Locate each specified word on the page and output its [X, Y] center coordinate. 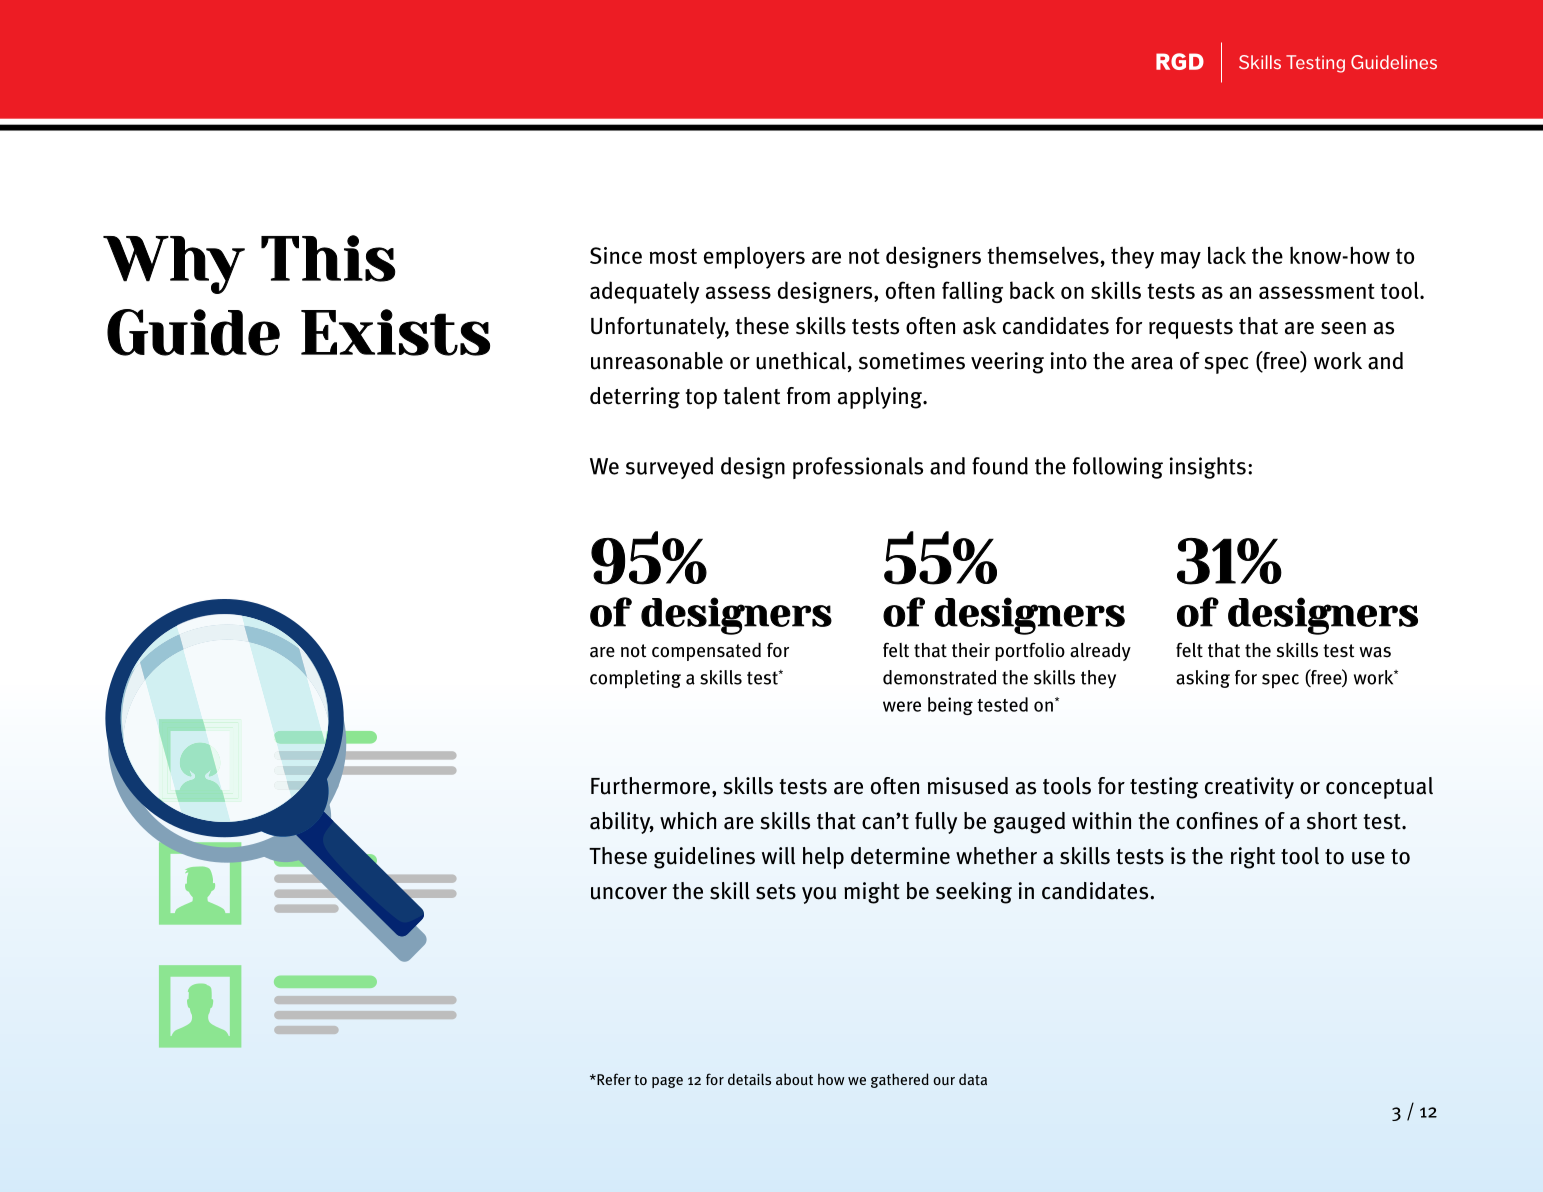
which [688, 820]
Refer [613, 1079]
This [328, 258]
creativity [1249, 788]
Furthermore [650, 786]
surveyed [669, 468]
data [973, 1079]
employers [754, 257]
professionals [858, 468]
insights [1208, 468]
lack [1227, 255]
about [794, 1079]
